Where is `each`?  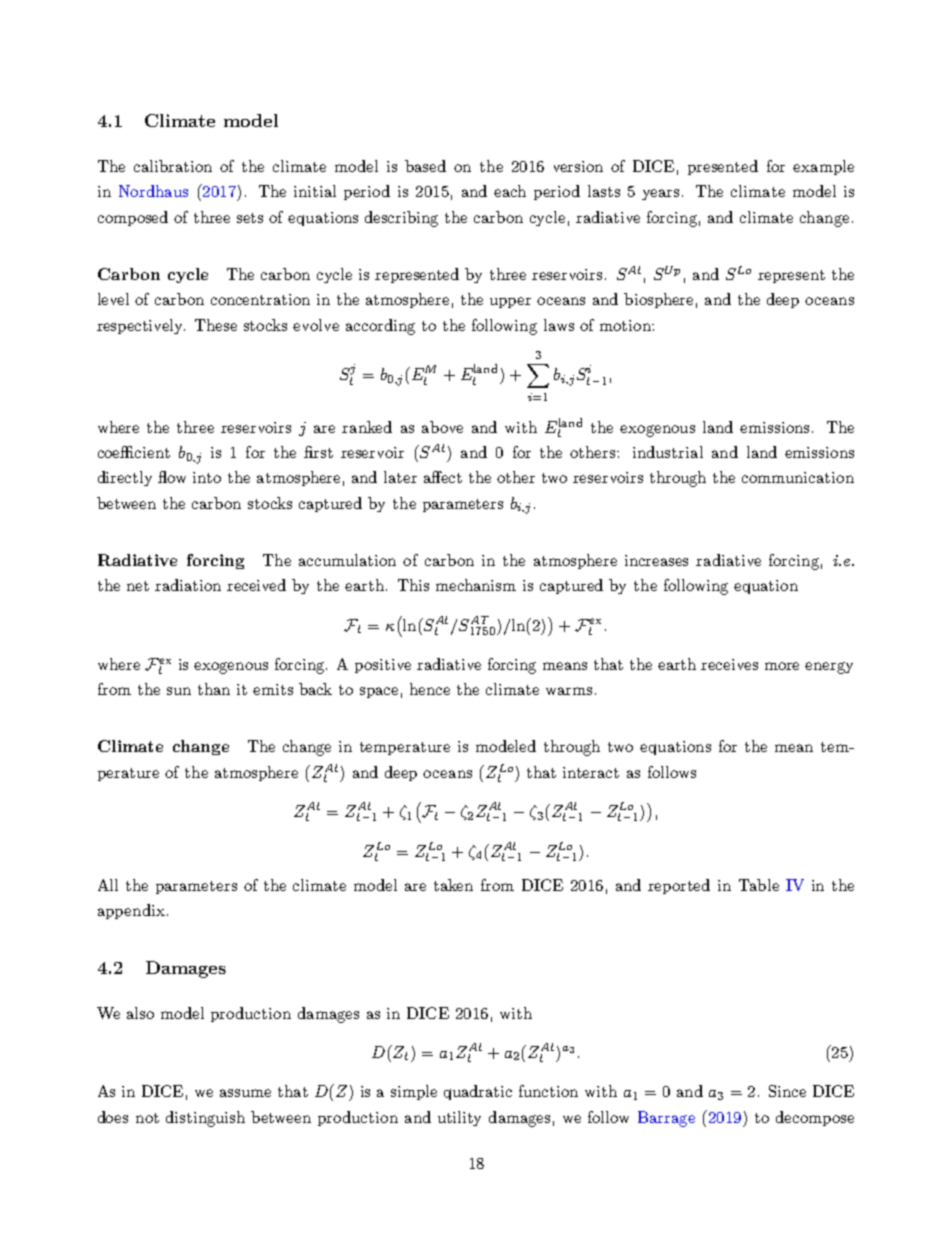 each is located at coordinates (510, 191).
